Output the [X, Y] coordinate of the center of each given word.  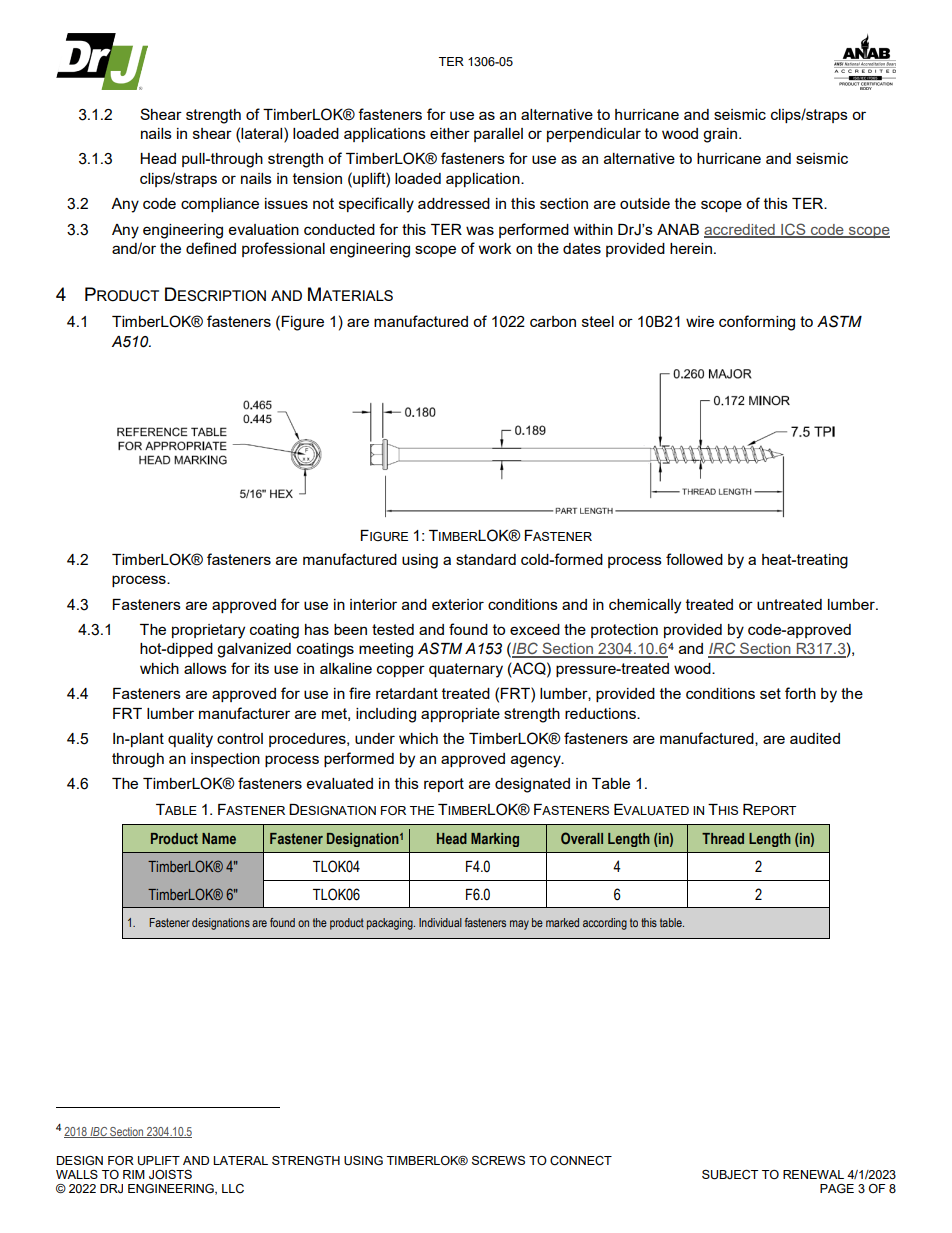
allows [205, 668]
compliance [220, 205]
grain [720, 135]
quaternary [466, 670]
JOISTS [170, 1175]
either [450, 133]
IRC [723, 649]
